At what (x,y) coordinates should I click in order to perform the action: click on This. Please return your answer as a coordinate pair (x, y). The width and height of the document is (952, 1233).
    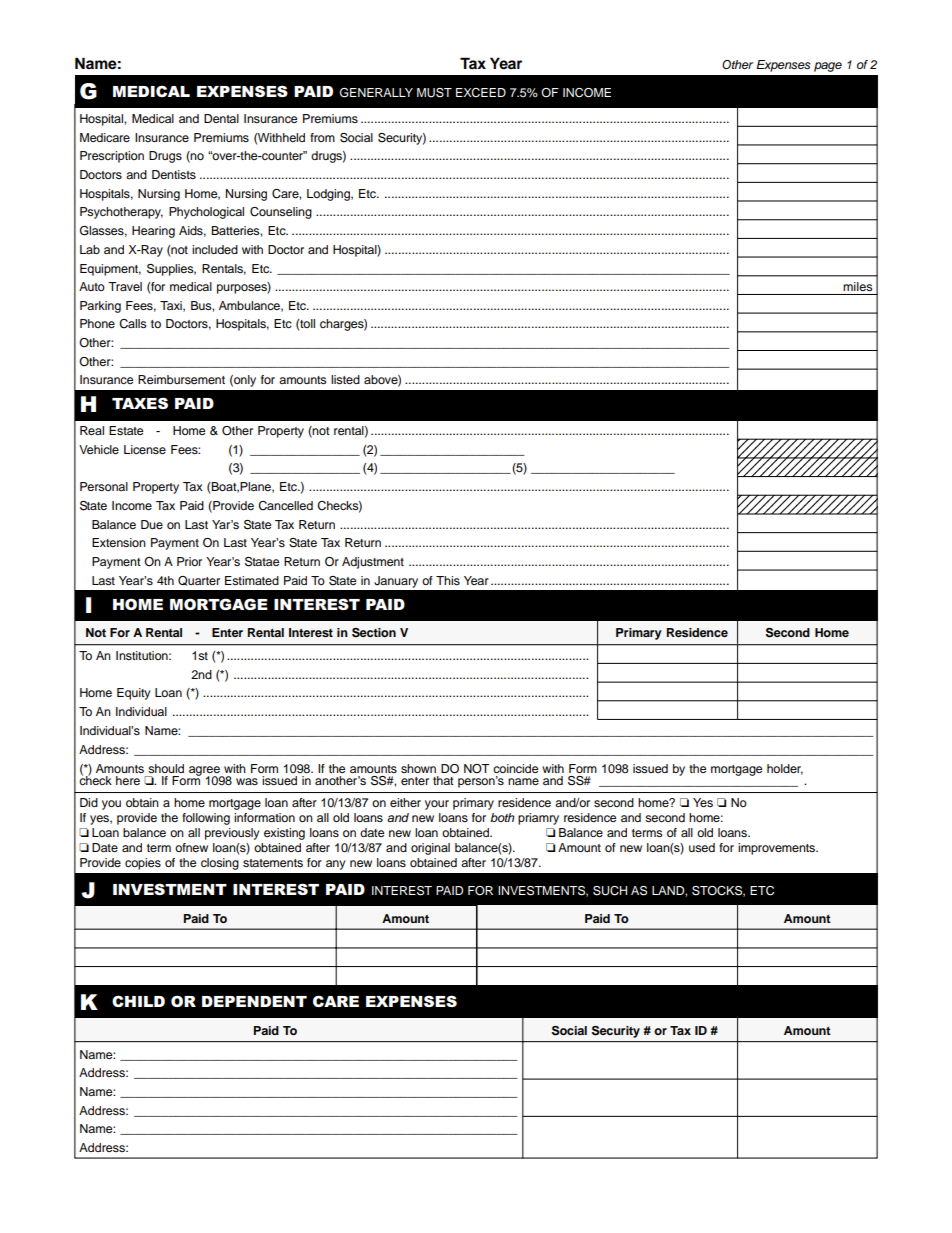
    Looking at the image, I should click on (448, 580).
